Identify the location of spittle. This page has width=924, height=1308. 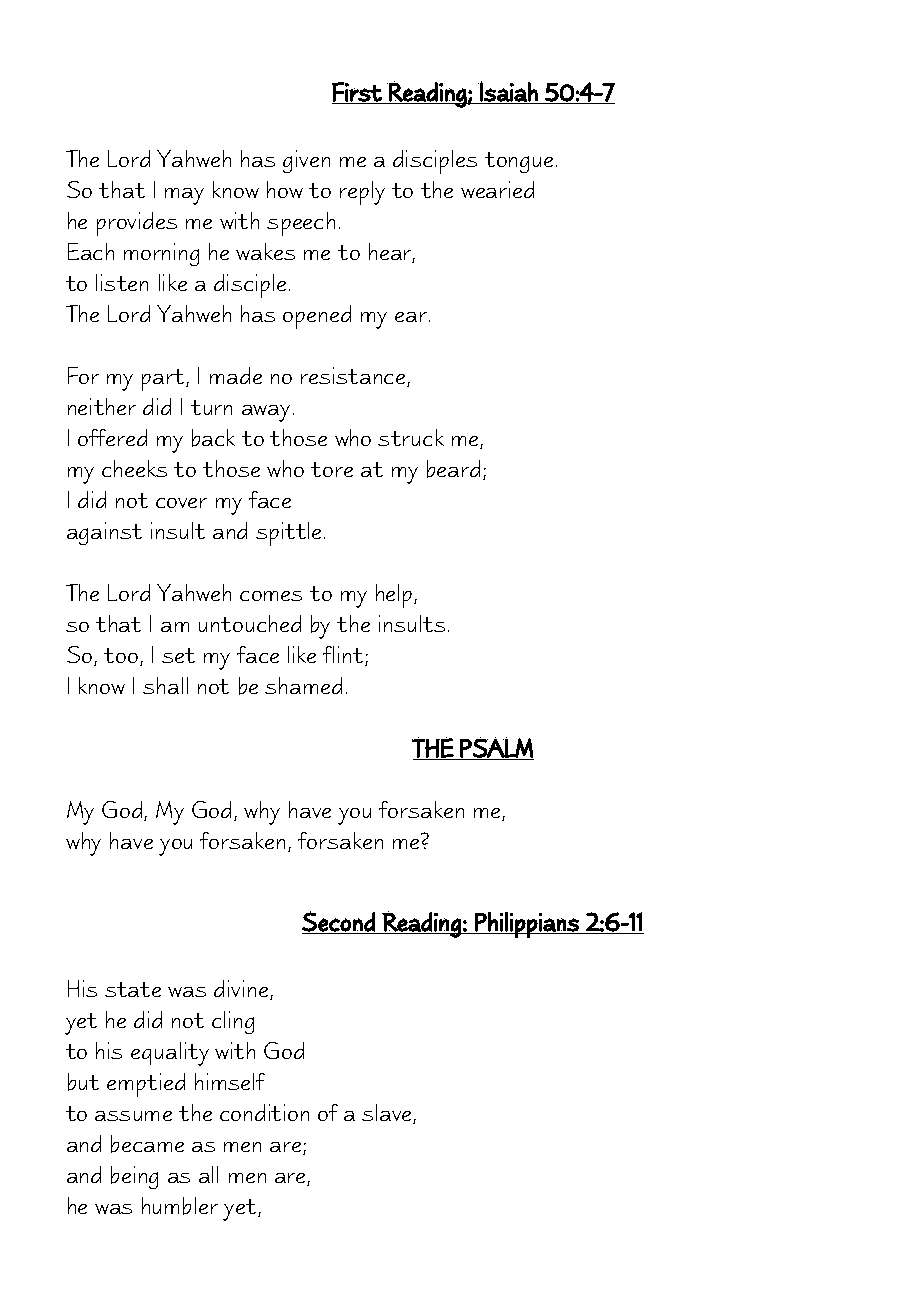
(288, 534).
